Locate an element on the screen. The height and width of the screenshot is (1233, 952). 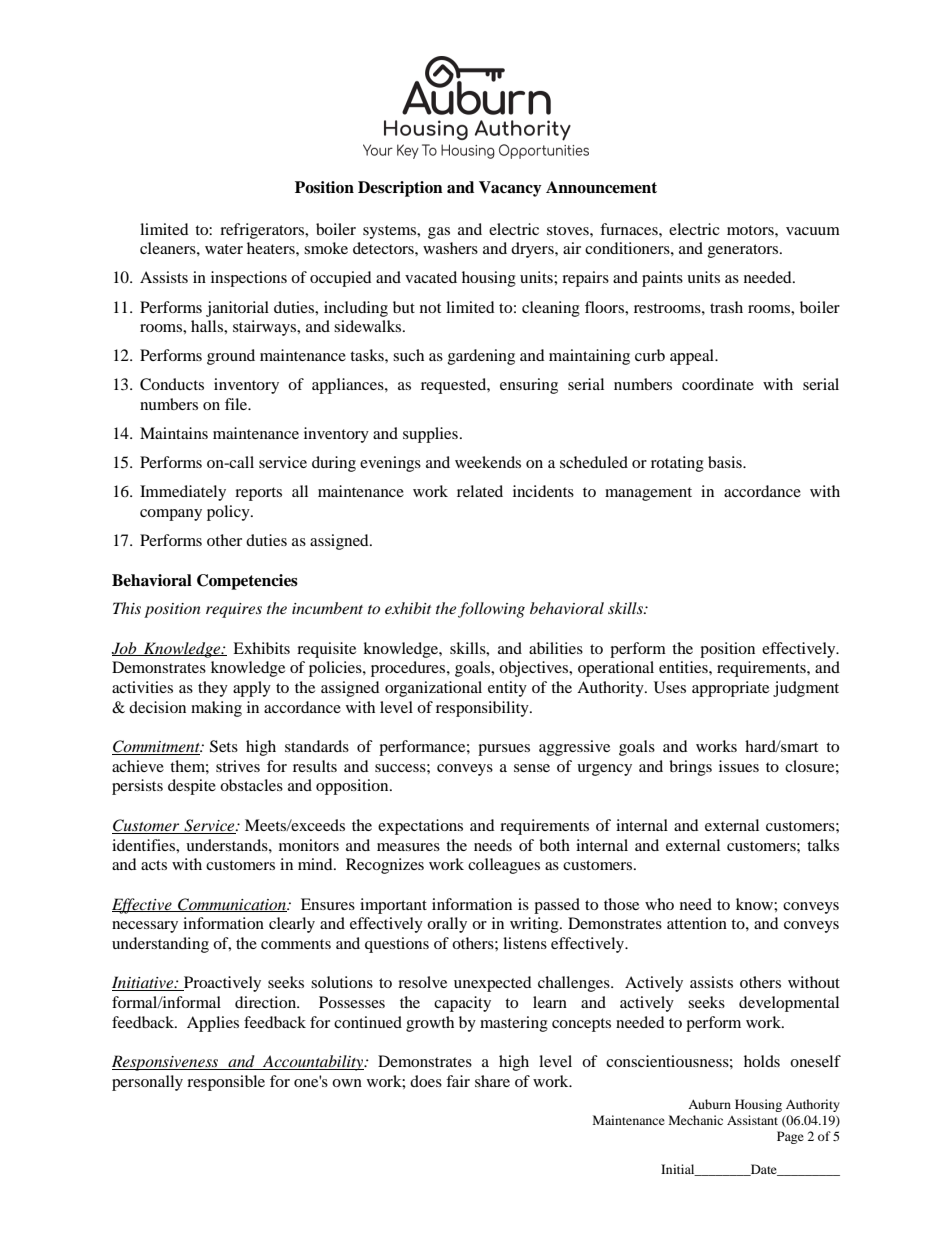
water is located at coordinates (224, 249).
